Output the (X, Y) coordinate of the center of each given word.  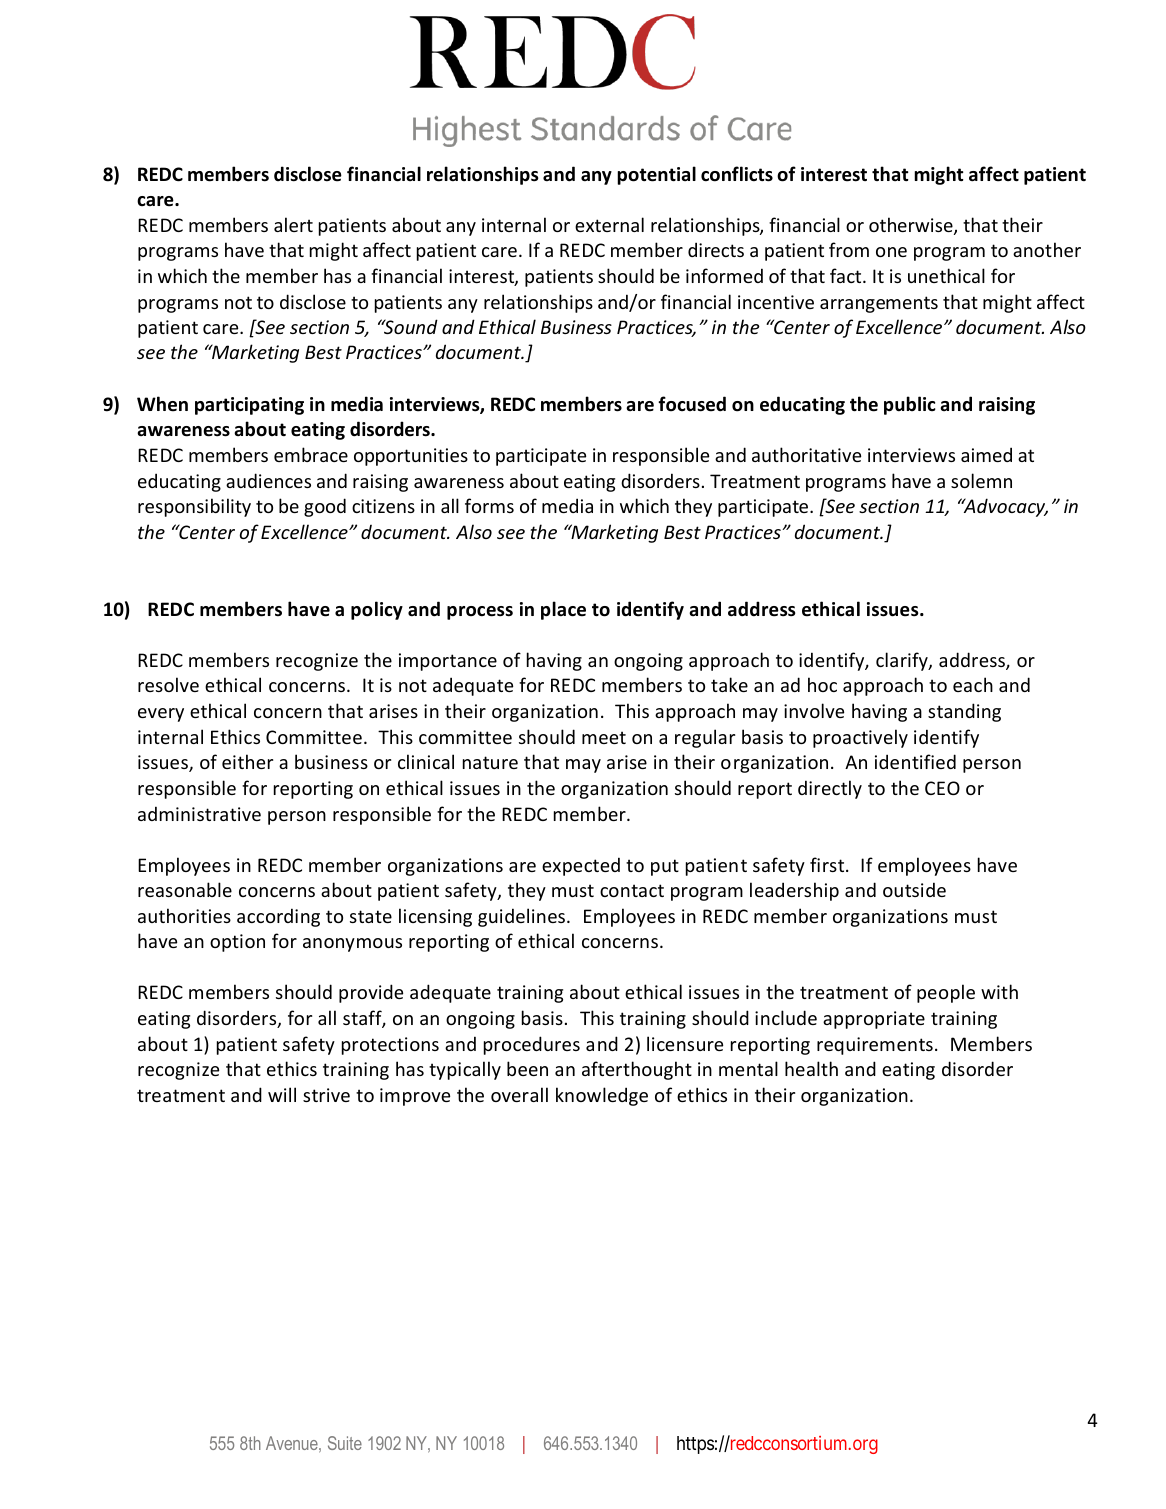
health (811, 1068)
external (609, 224)
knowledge (602, 1096)
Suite (345, 1443)
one (891, 252)
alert (293, 224)
